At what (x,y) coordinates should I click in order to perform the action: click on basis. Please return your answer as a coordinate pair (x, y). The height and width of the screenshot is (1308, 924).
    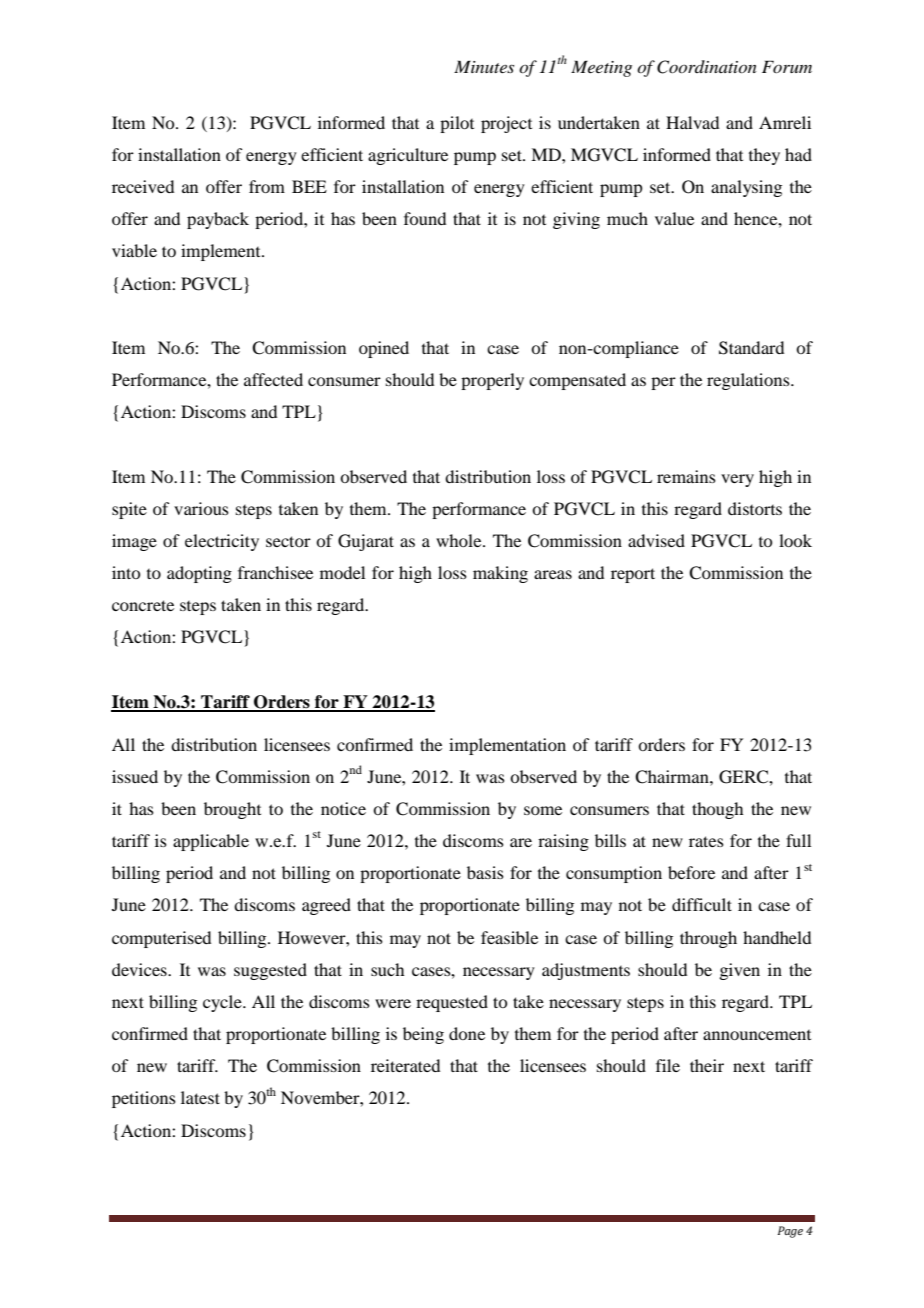
    Looking at the image, I should click on (485, 872).
